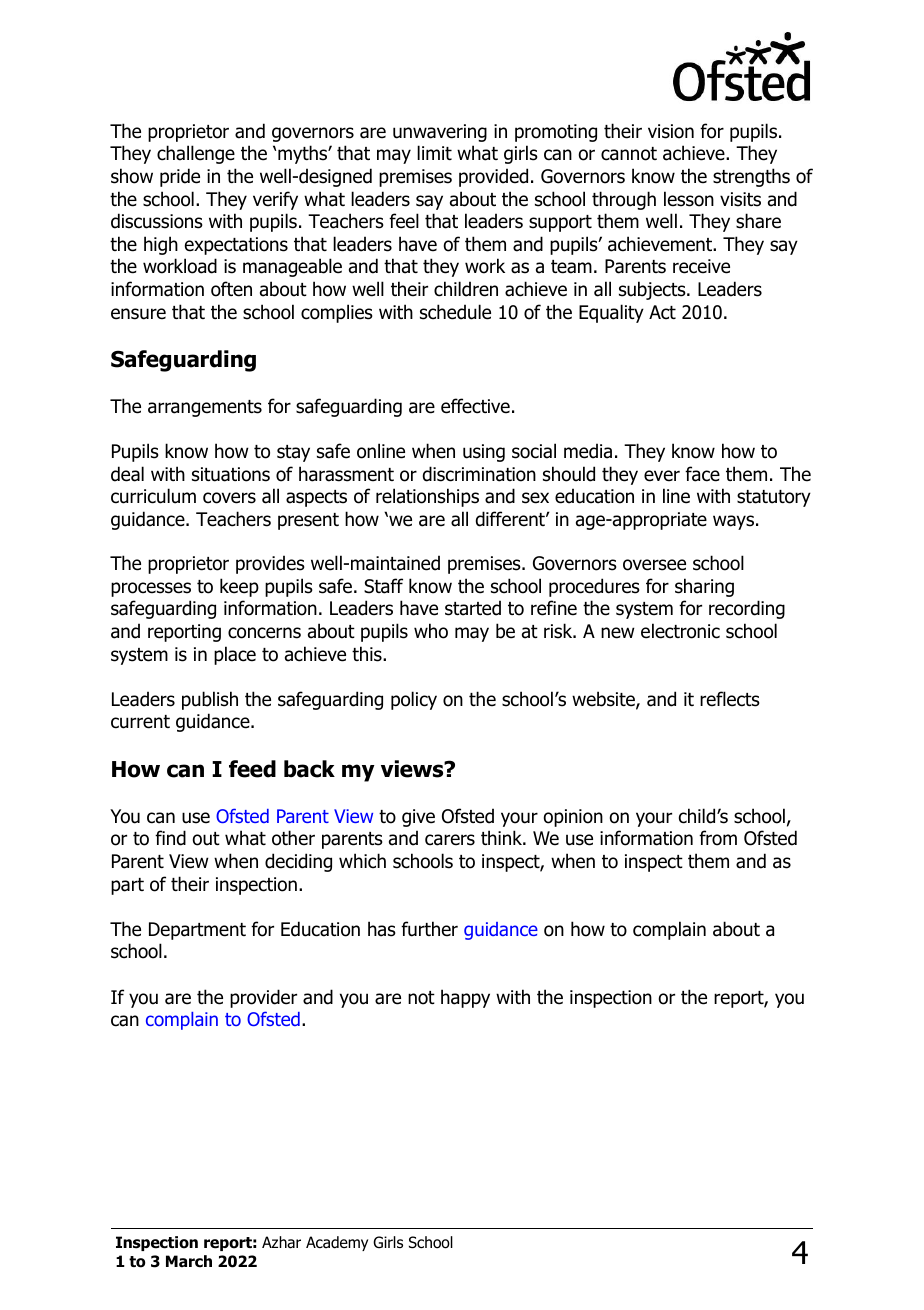 This image has height=1310, width=924. I want to click on Academy, so click(337, 1243).
